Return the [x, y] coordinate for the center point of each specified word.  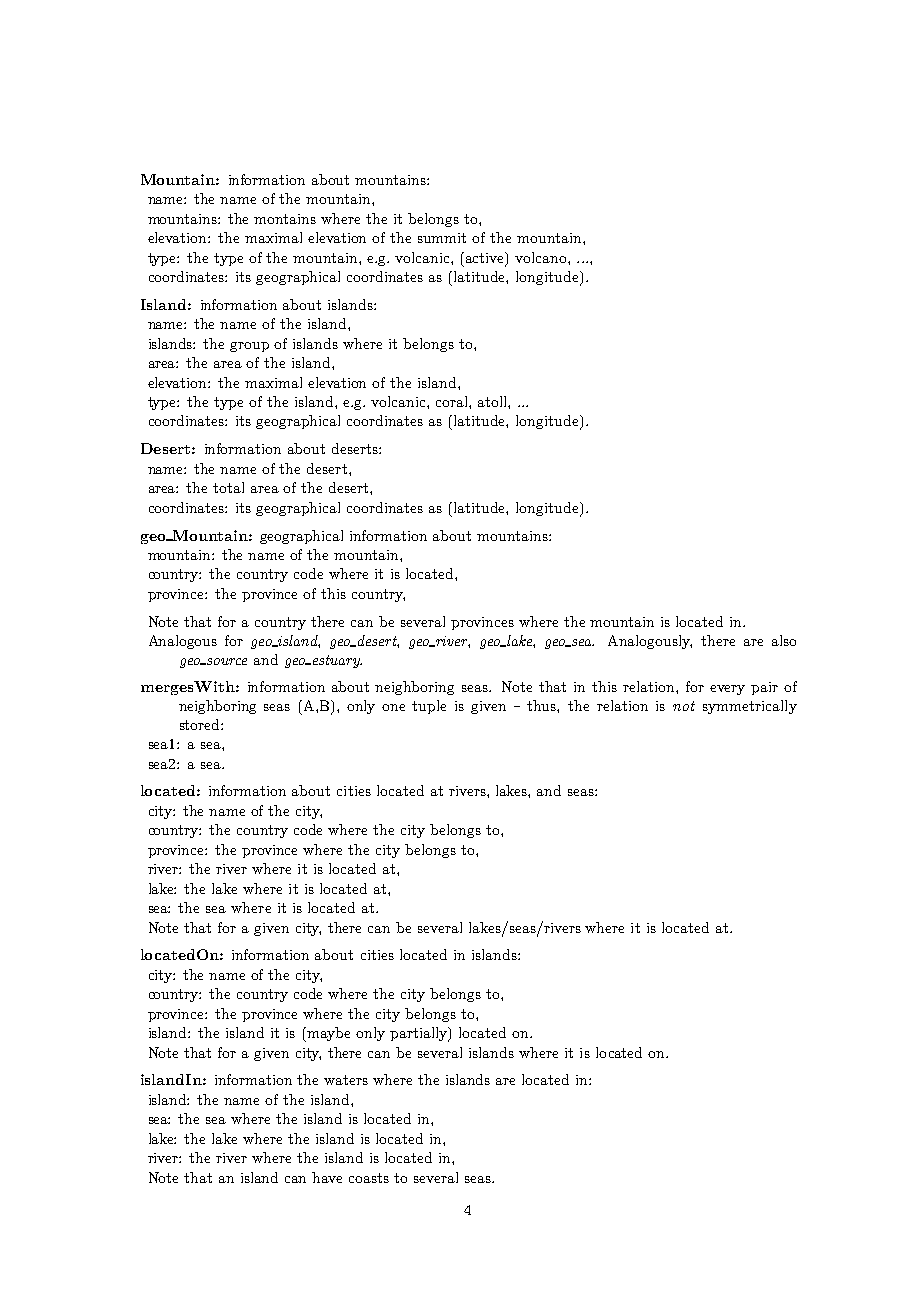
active [486, 258]
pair [764, 688]
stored [201, 724]
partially [420, 1034]
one [393, 707]
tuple [429, 707]
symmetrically [750, 707]
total [228, 487]
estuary [336, 661]
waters [346, 1080]
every [727, 690]
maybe [327, 1034]
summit [442, 238]
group [249, 347]
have [327, 1177]
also [784, 640]
